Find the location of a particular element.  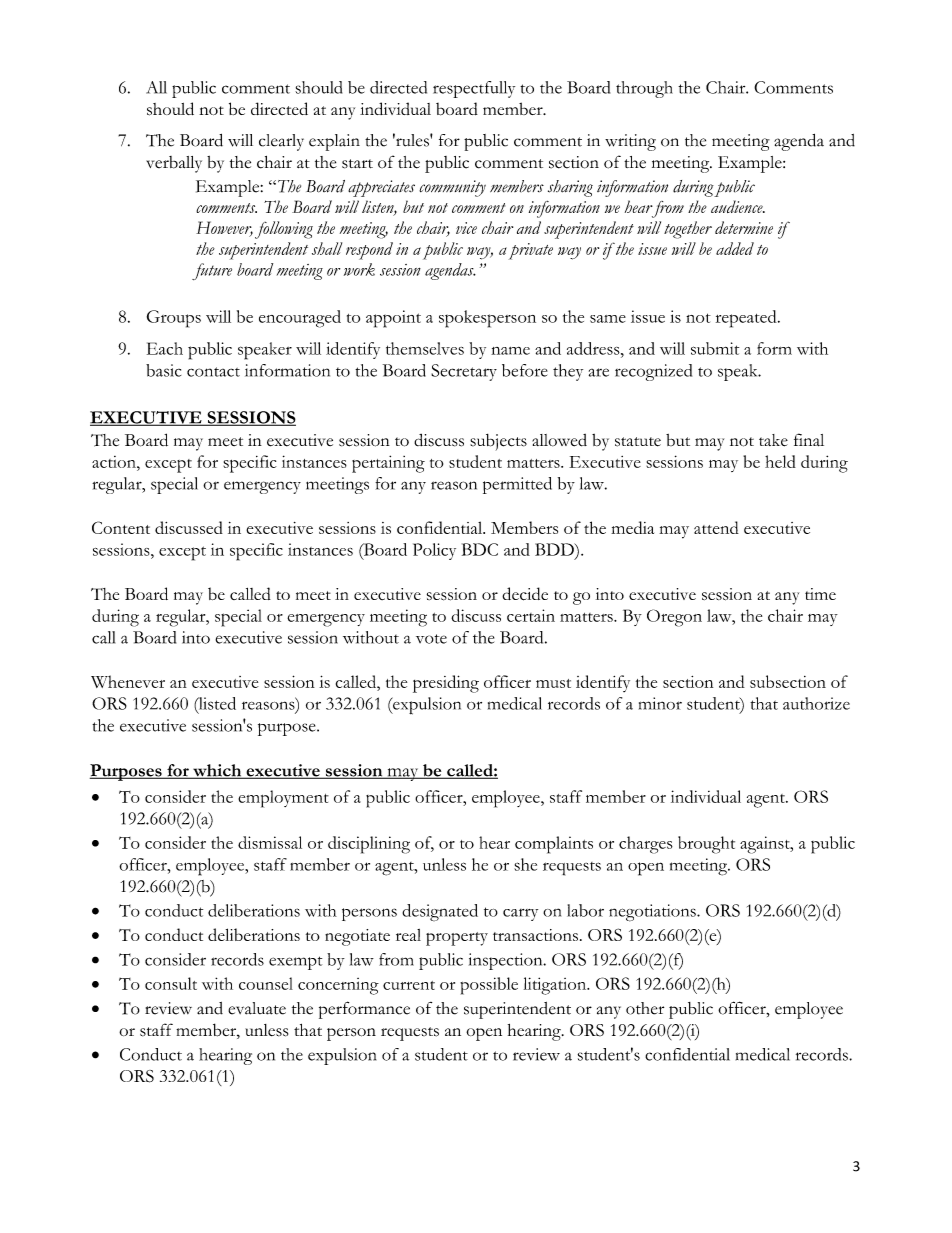

attend is located at coordinates (716, 527).
